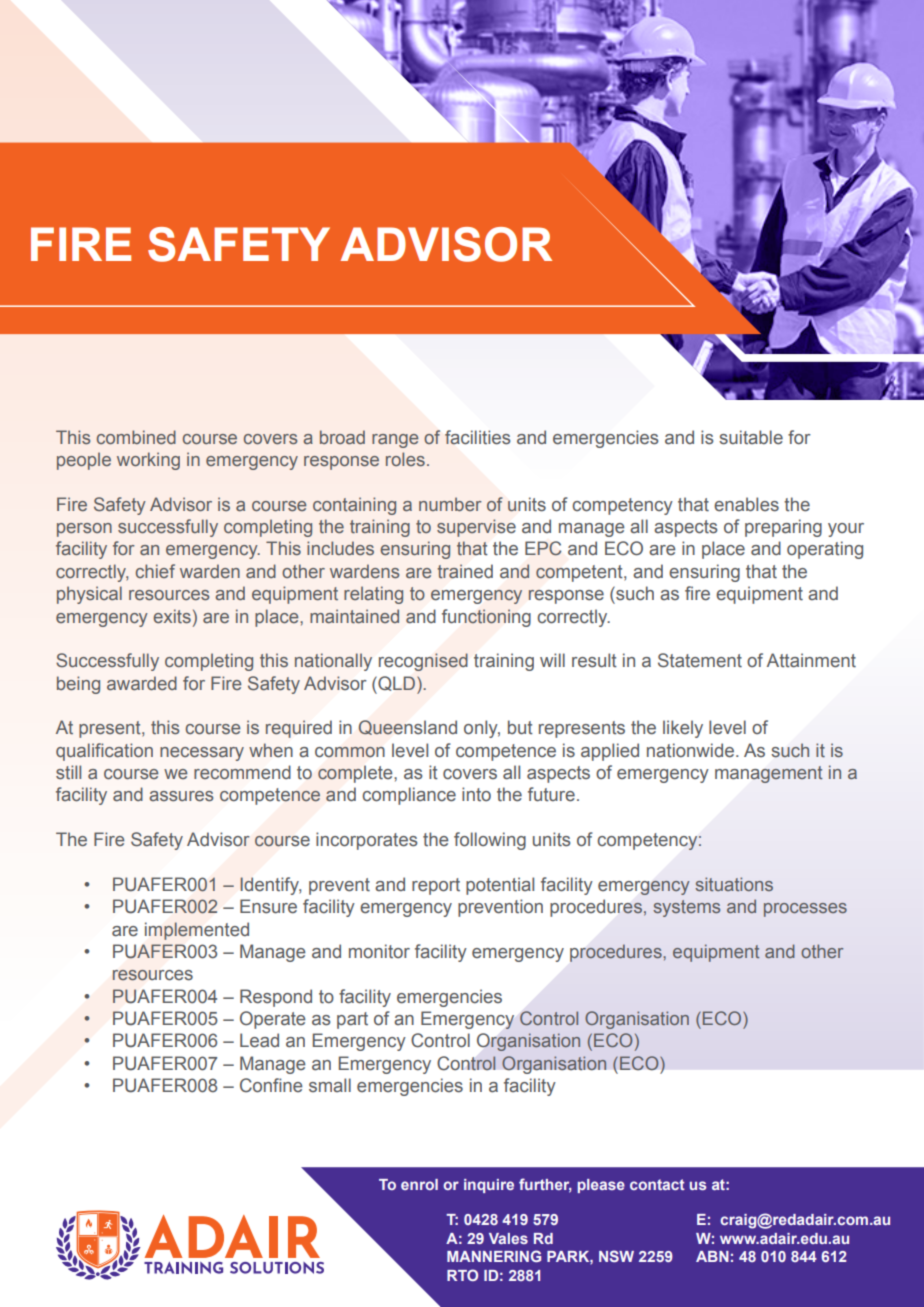  I want to click on RTO, so click(462, 1275).
